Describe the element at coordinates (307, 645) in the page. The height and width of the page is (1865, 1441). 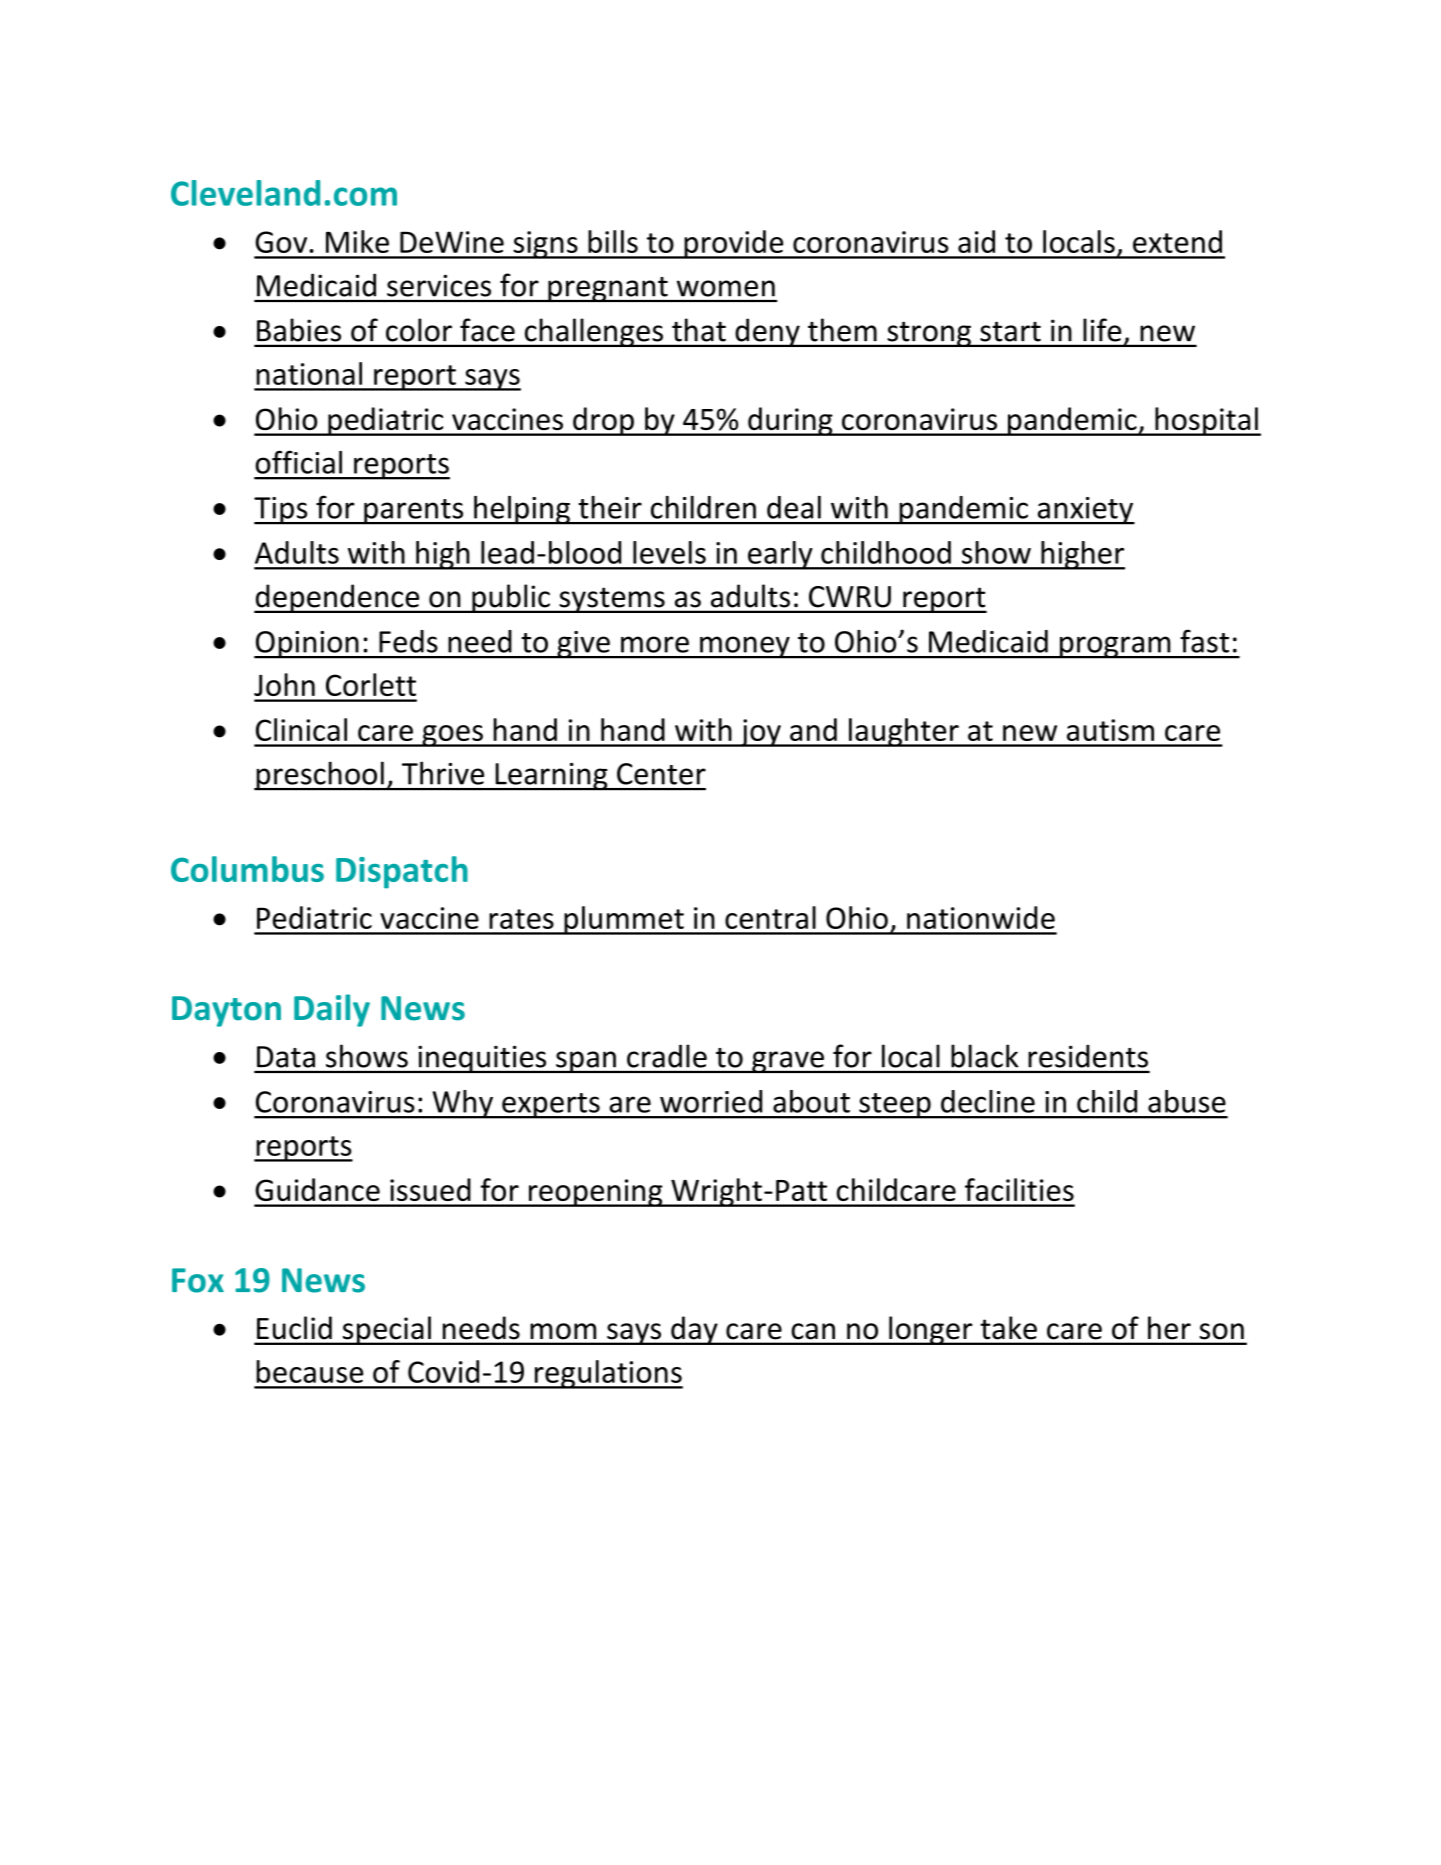
I see `Opinion` at that location.
